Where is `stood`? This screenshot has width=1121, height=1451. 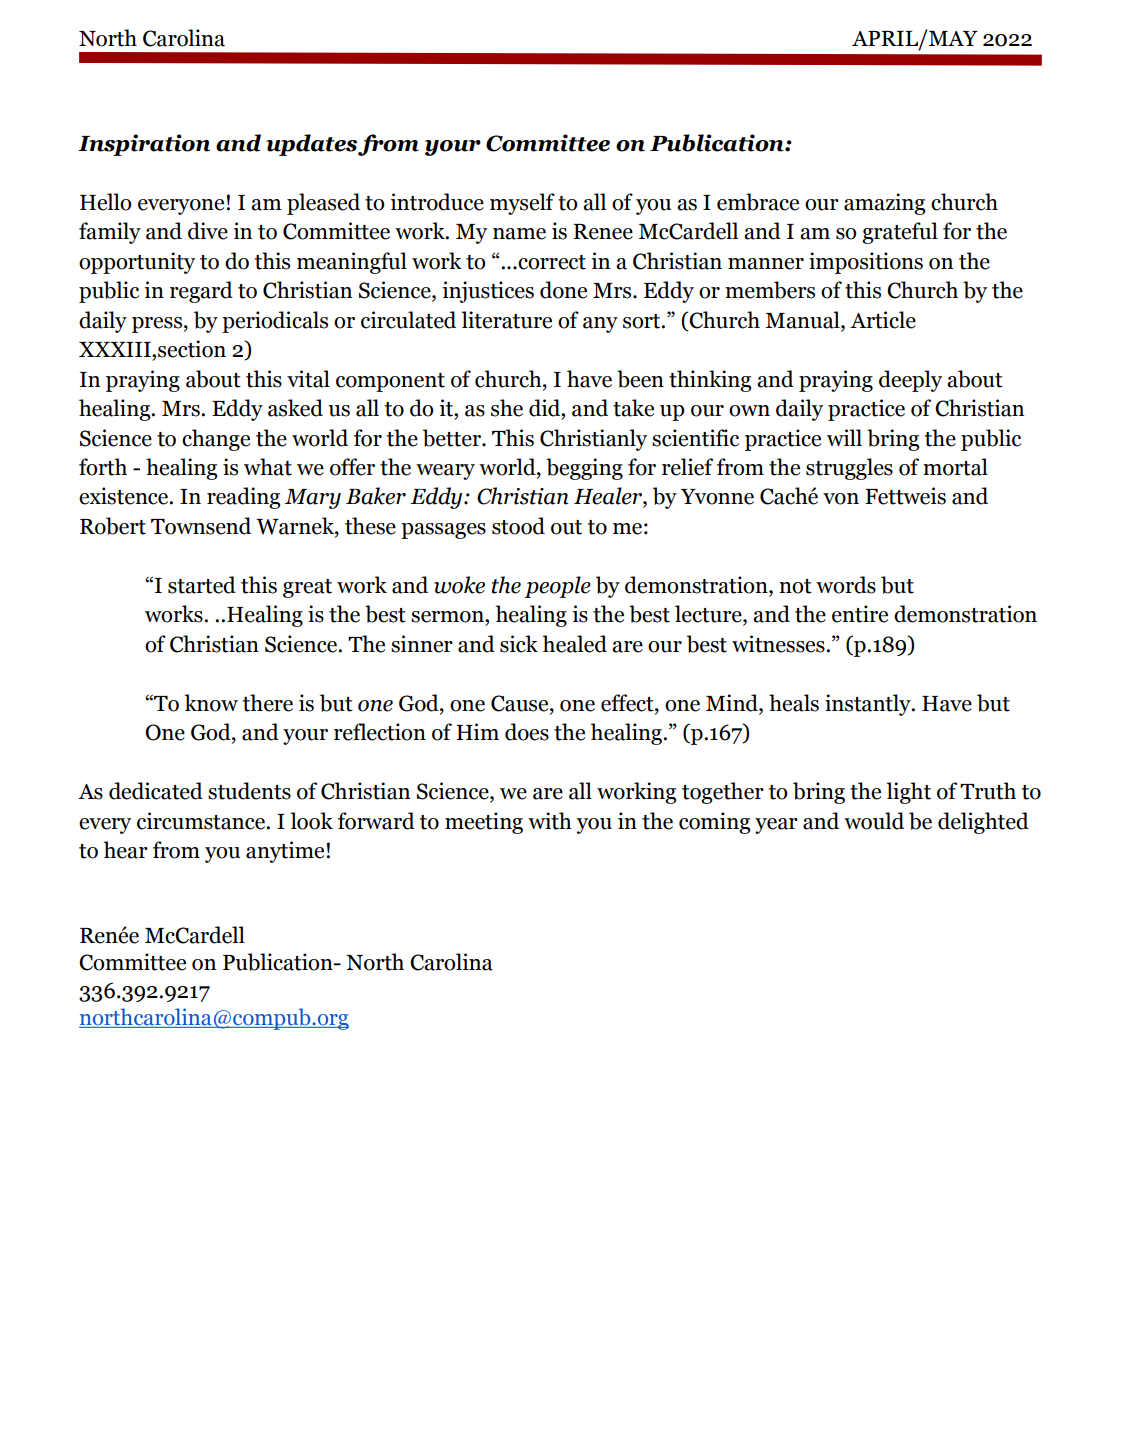
stood is located at coordinates (518, 526).
